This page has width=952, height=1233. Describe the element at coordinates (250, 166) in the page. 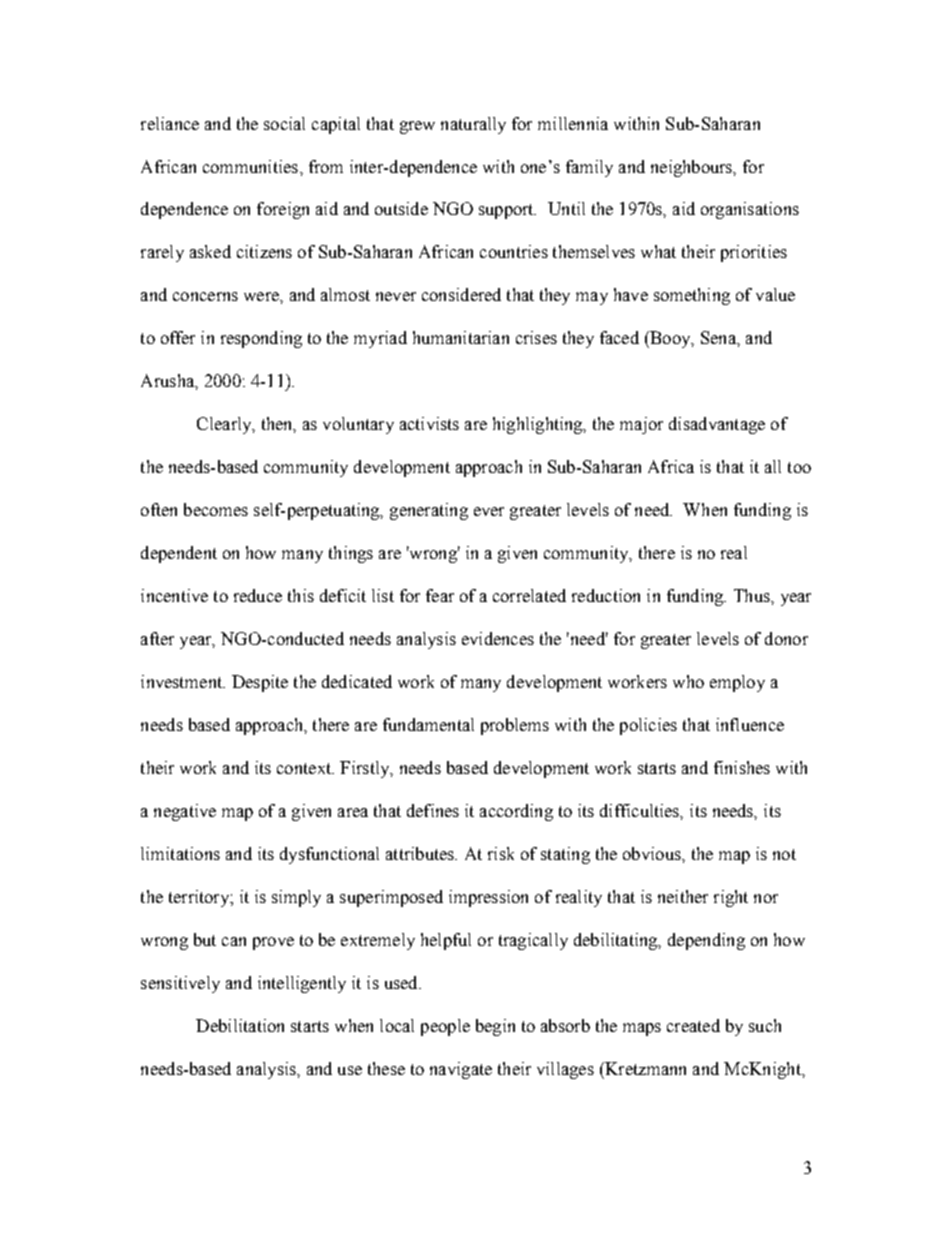

I see `communities` at that location.
